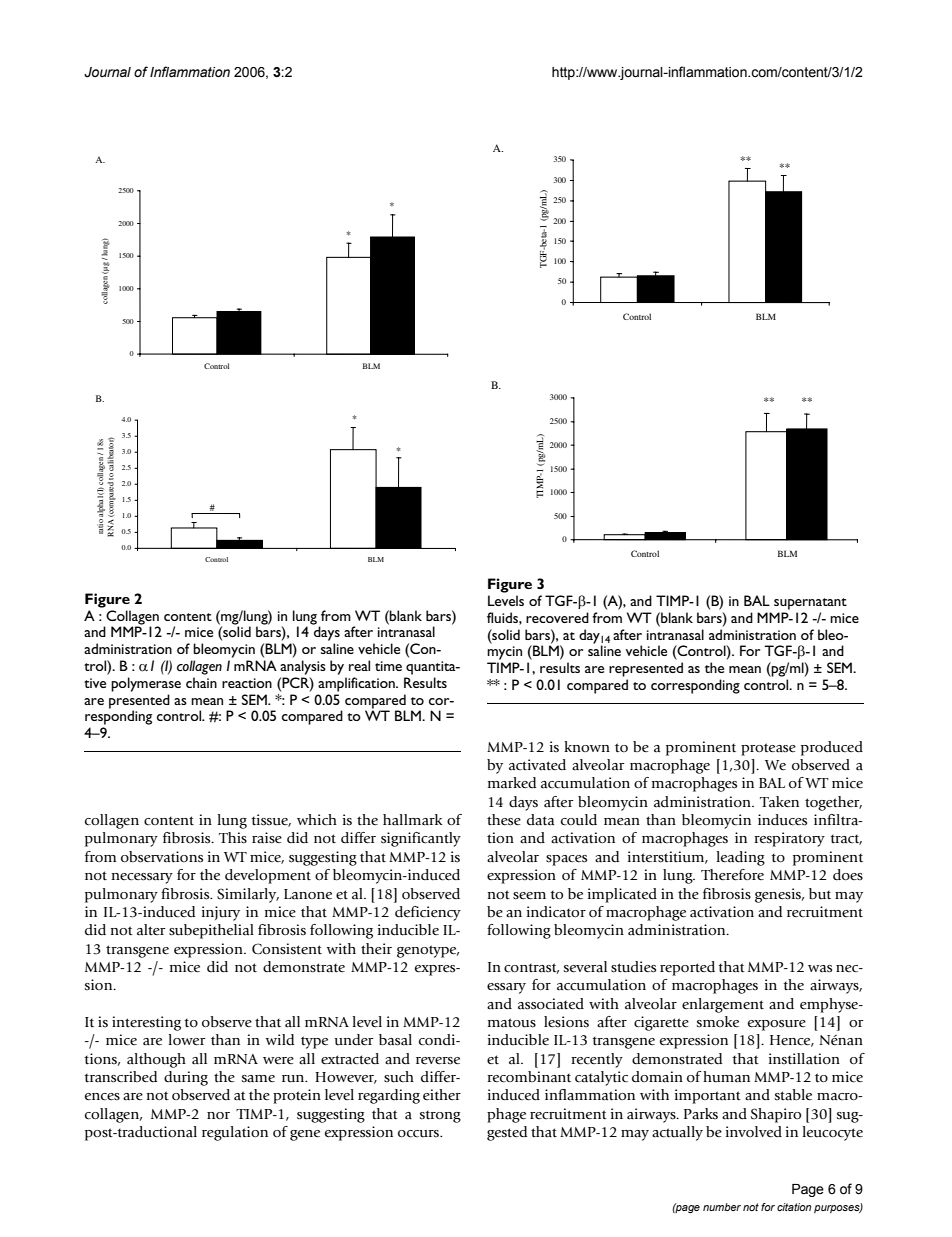  I want to click on associated, so click(551, 1004).
